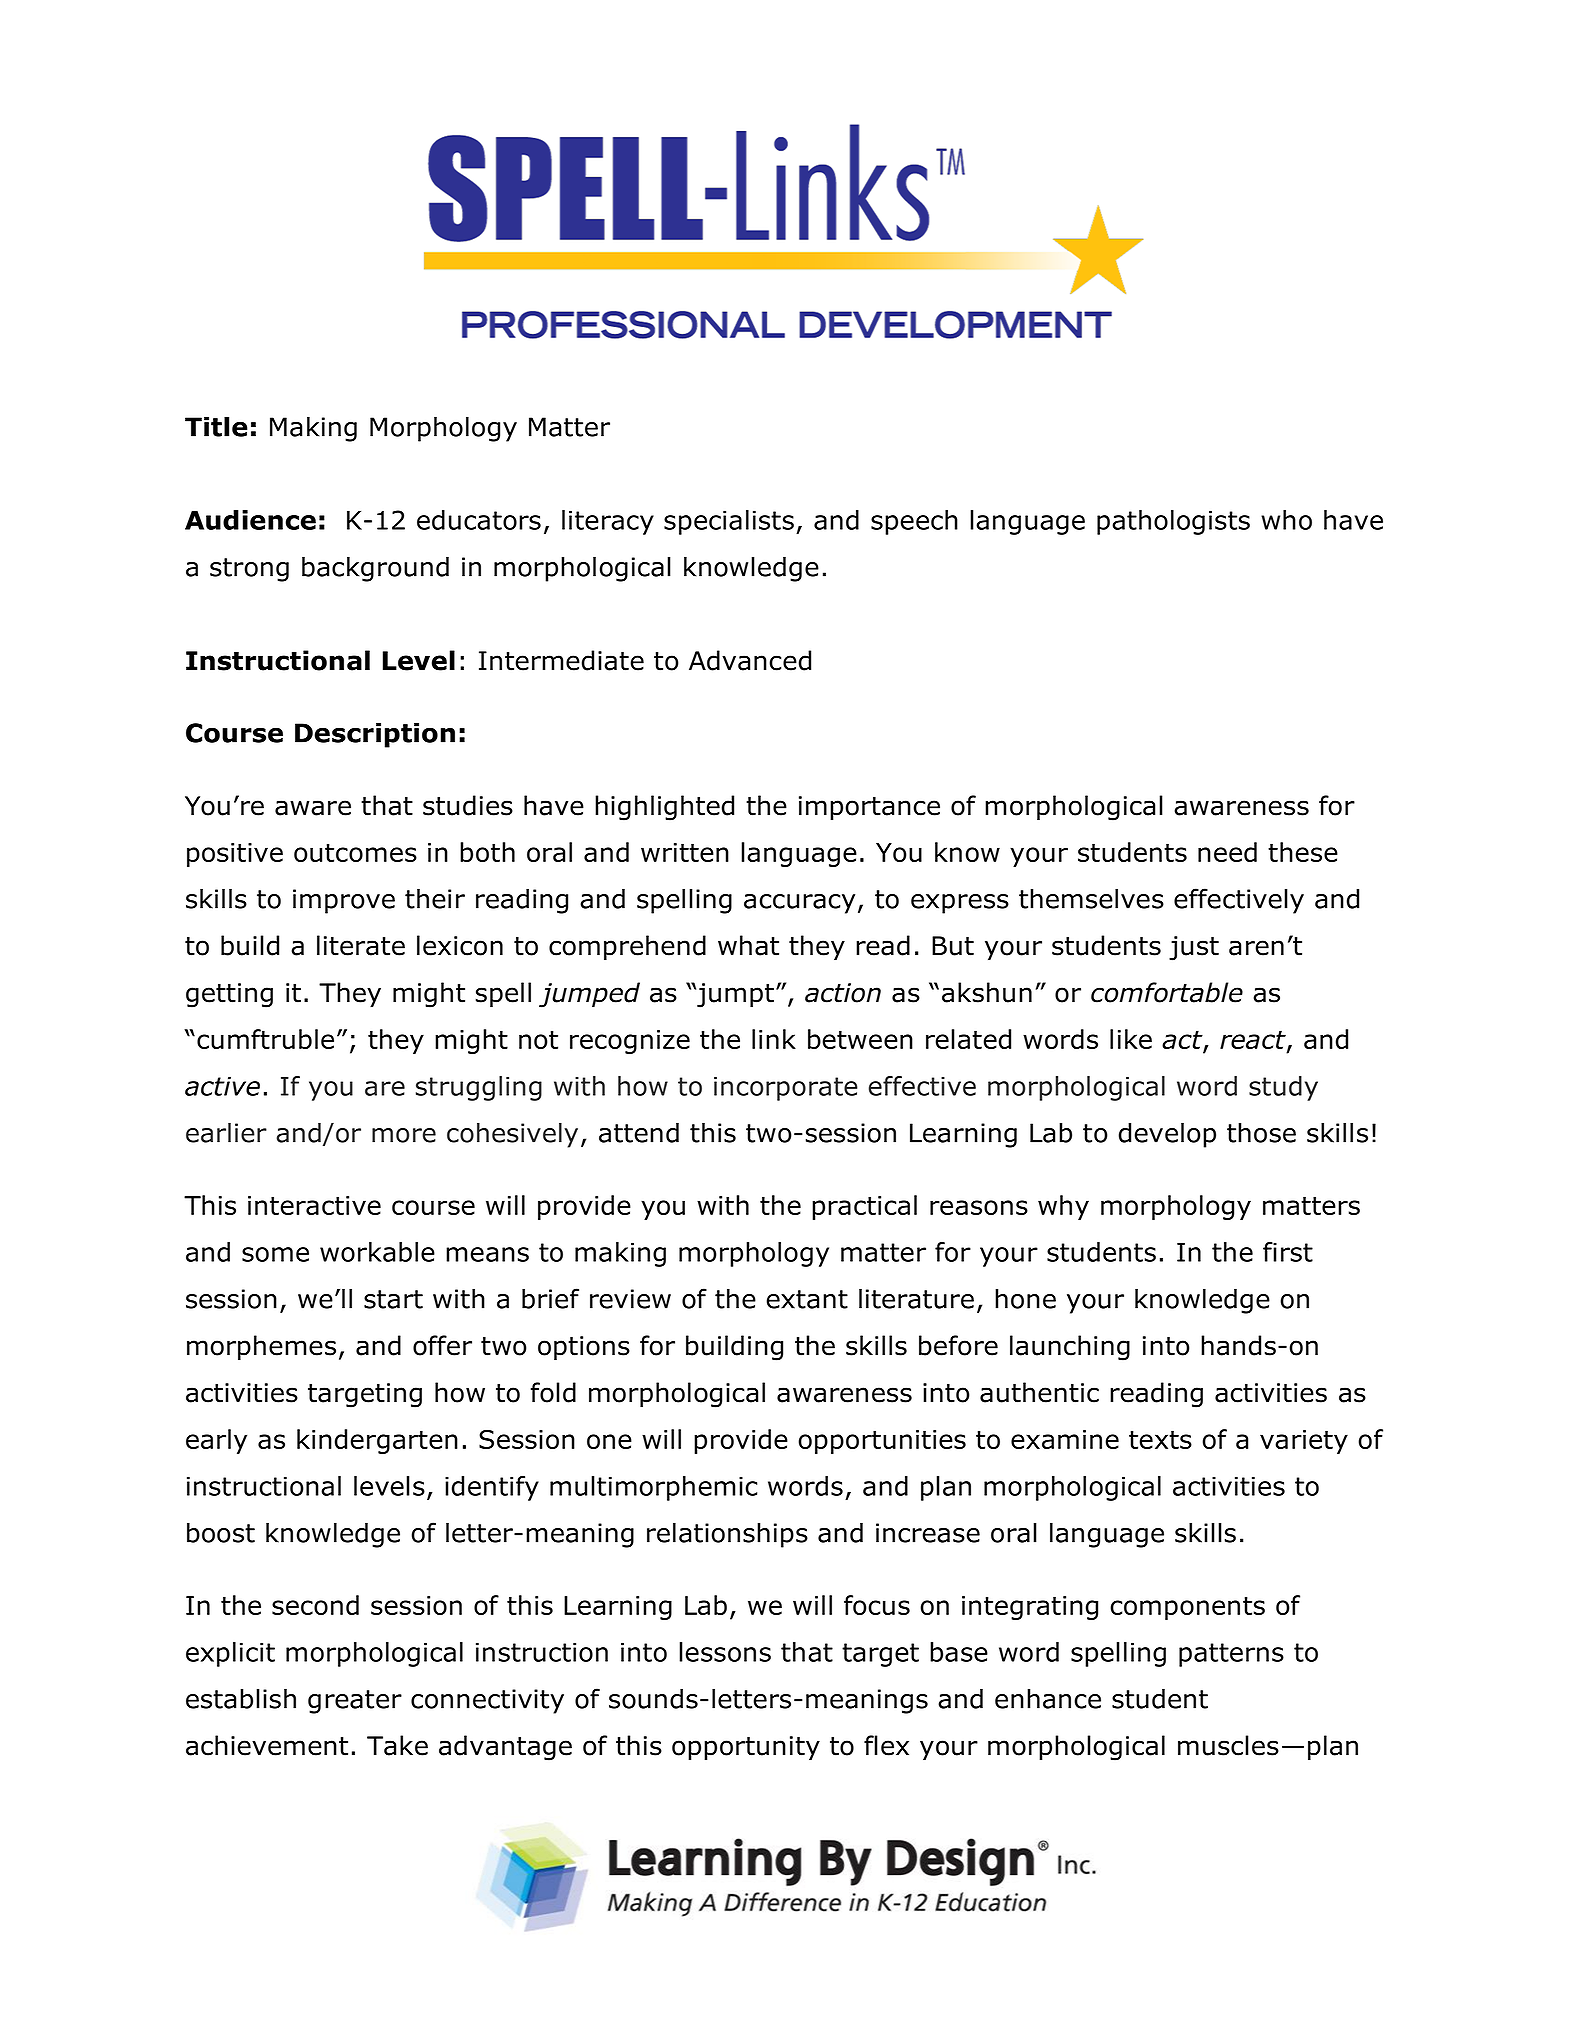 The image size is (1570, 2032). I want to click on specialists, so click(729, 522).
